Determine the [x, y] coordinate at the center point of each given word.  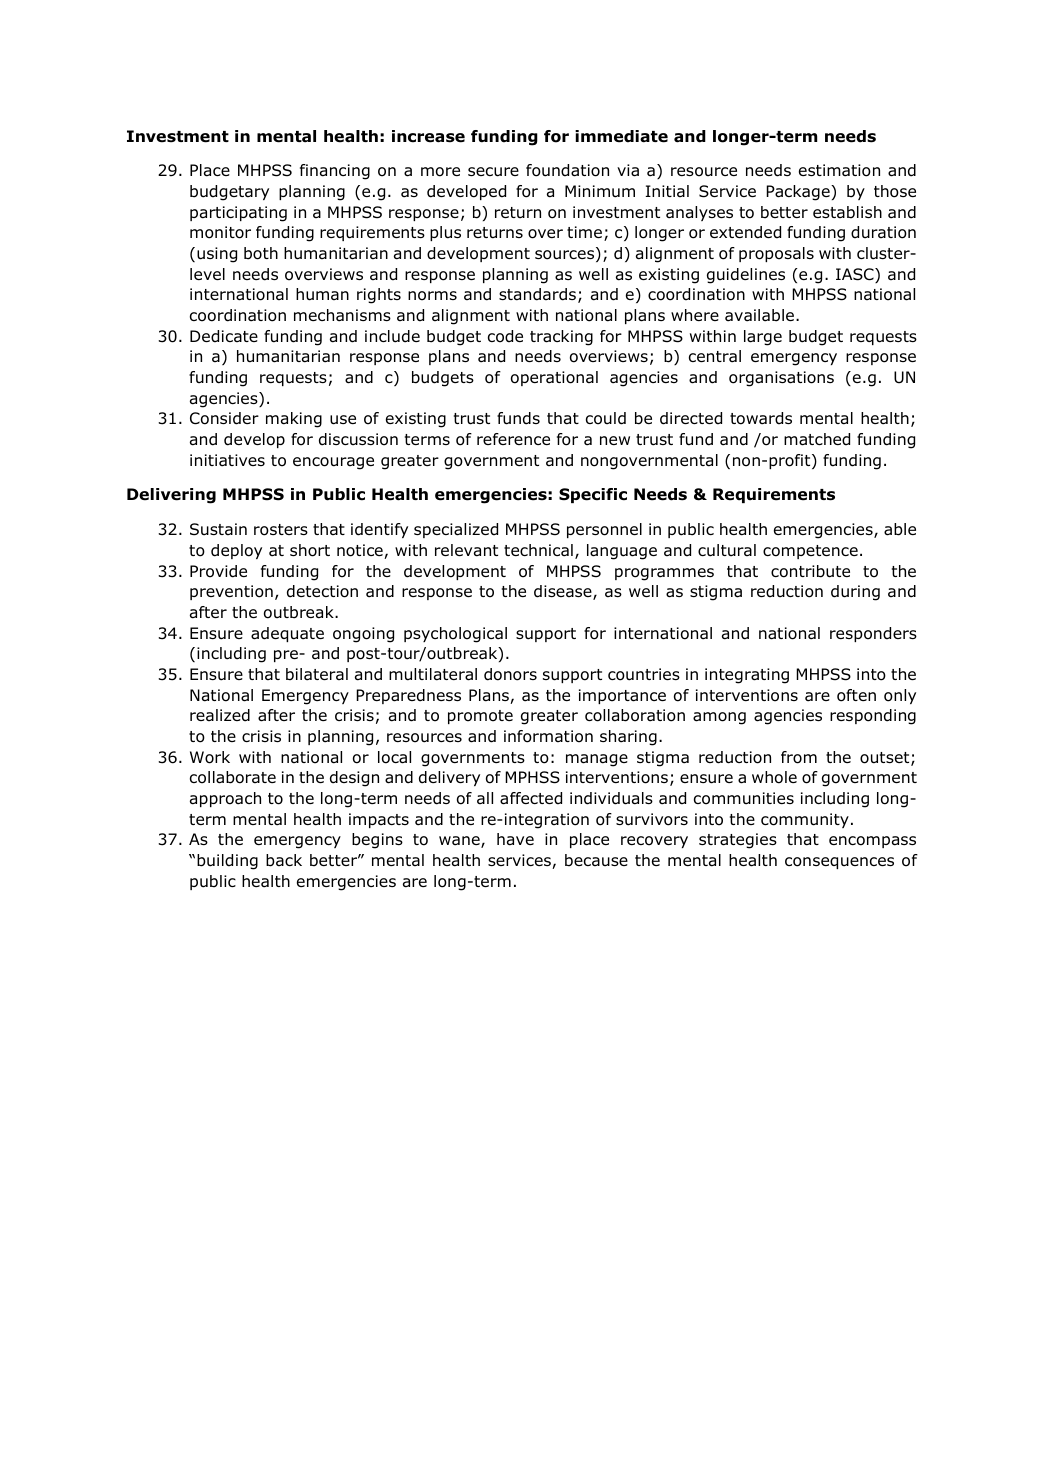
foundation [567, 170]
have [515, 839]
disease [564, 592]
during [855, 593]
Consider [224, 418]
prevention [231, 592]
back [284, 860]
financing [335, 172]
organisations [781, 379]
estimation [839, 170]
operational [554, 378]
